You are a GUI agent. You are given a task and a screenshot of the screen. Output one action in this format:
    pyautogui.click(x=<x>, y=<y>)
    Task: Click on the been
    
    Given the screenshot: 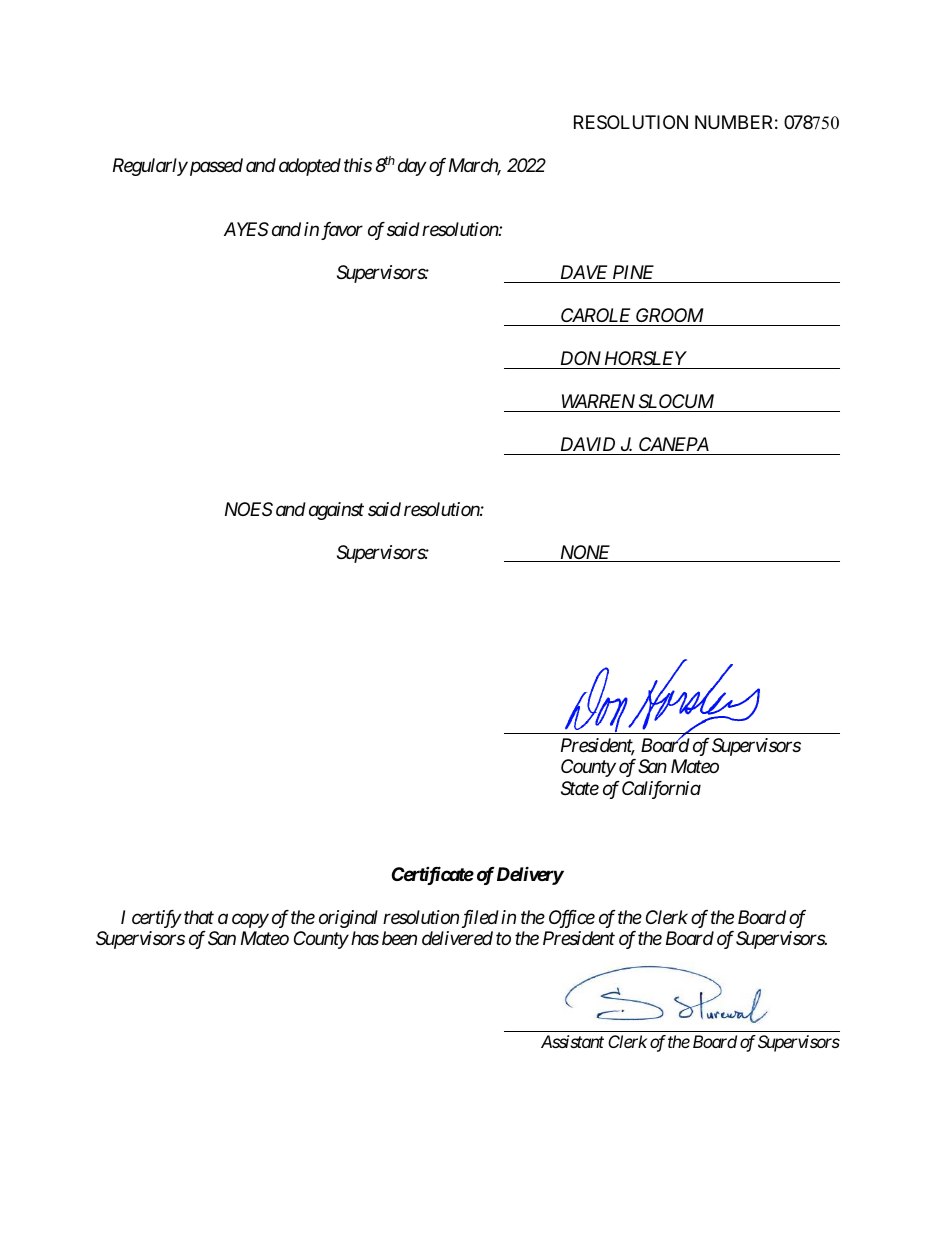 What is the action you would take?
    pyautogui.click(x=399, y=938)
